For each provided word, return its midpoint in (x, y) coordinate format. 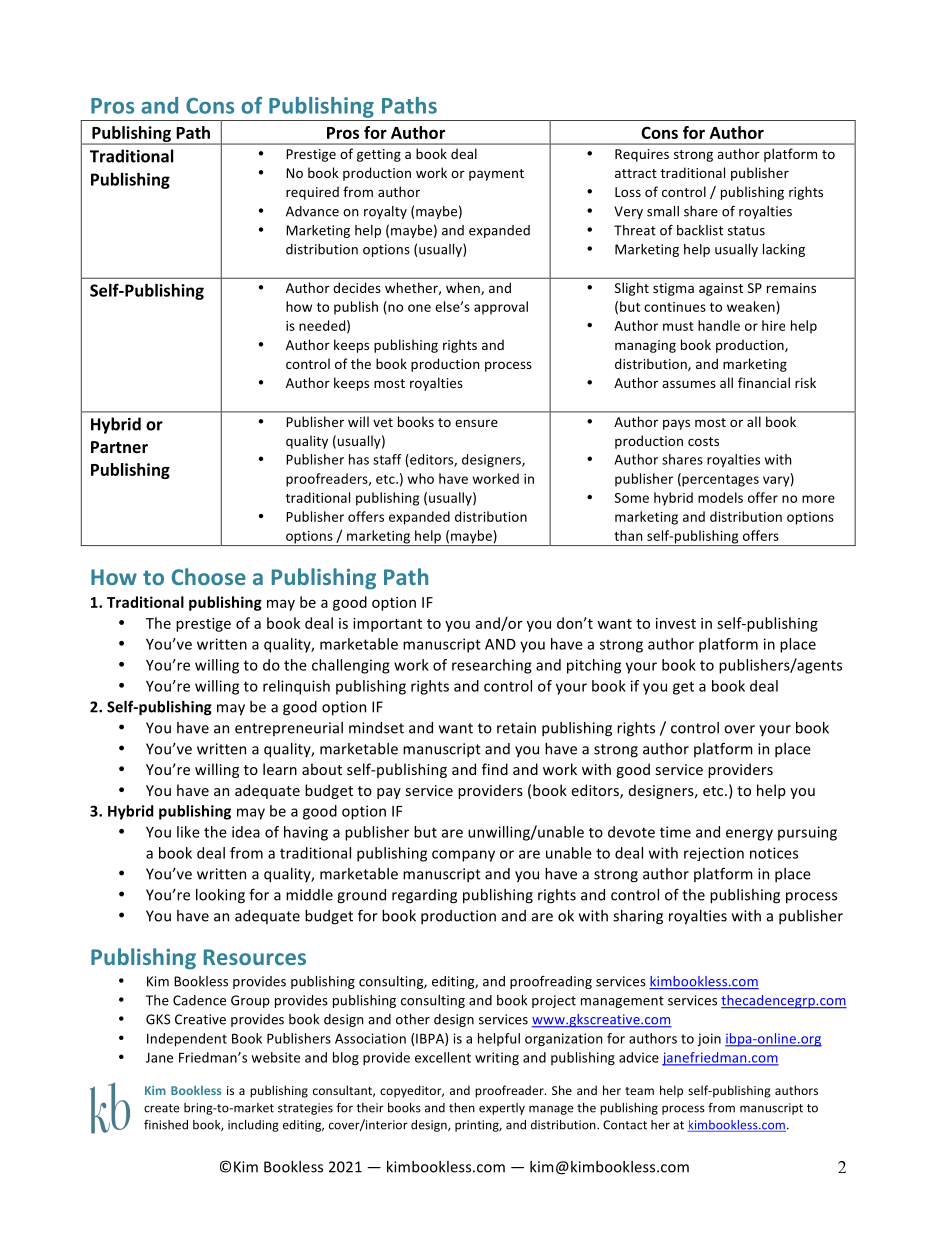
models (720, 497)
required (312, 193)
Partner (119, 447)
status (746, 231)
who (421, 478)
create (161, 1108)
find (495, 769)
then (462, 1108)
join (709, 1040)
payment (496, 175)
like (188, 832)
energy (749, 835)
